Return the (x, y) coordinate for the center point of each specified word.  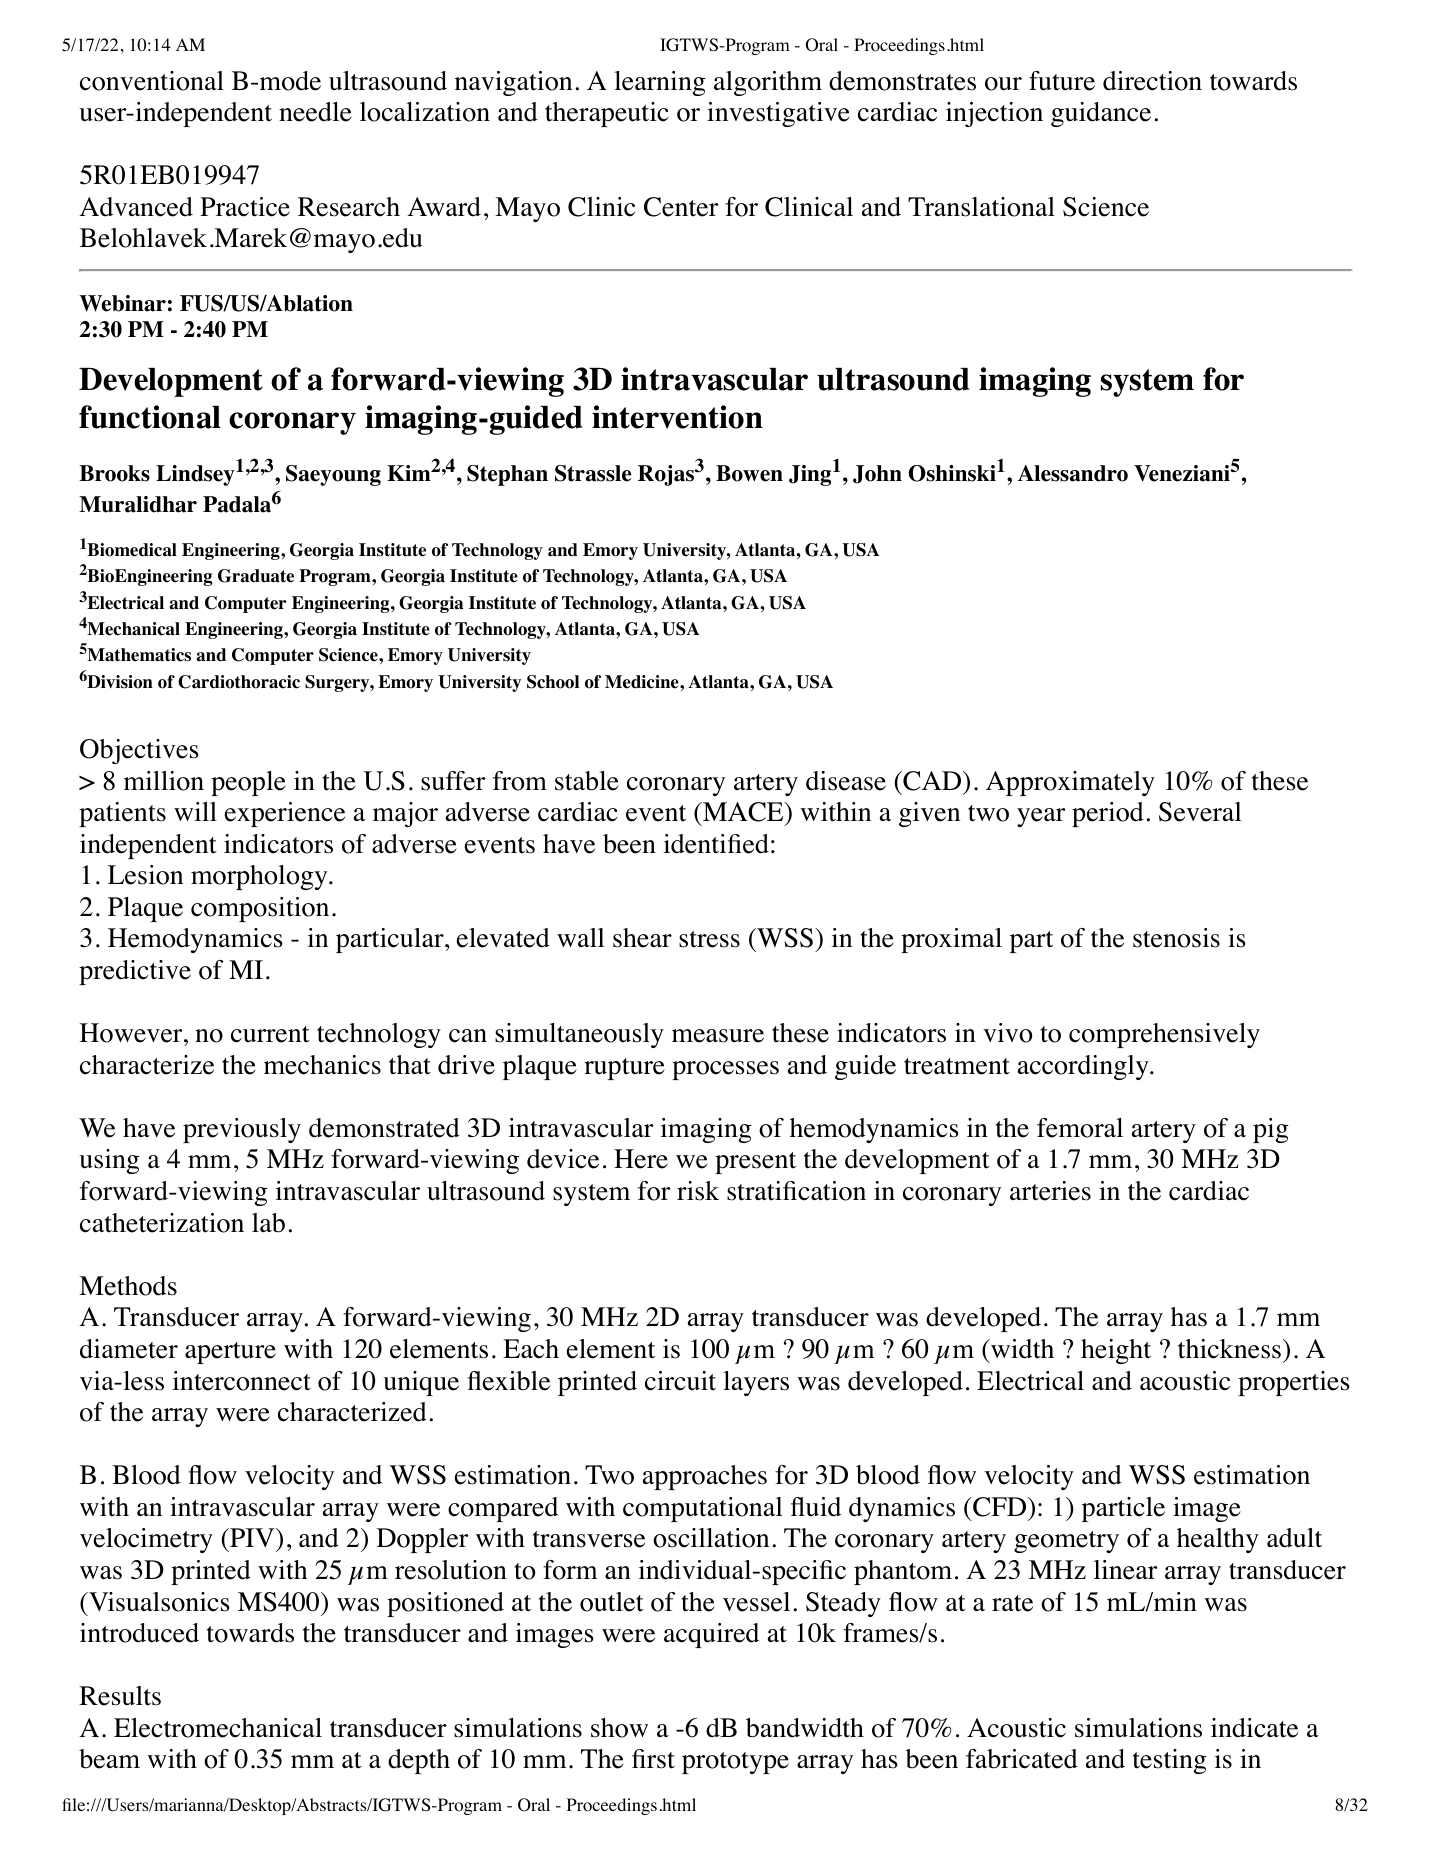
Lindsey (195, 475)
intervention (677, 417)
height (1116, 1351)
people (248, 783)
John (877, 474)
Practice (245, 207)
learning (659, 83)
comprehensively (1164, 1035)
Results (120, 1696)
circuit (680, 1381)
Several (1200, 812)
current (270, 1034)
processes (725, 1070)
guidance (1101, 114)
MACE (742, 813)
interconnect (242, 1381)
